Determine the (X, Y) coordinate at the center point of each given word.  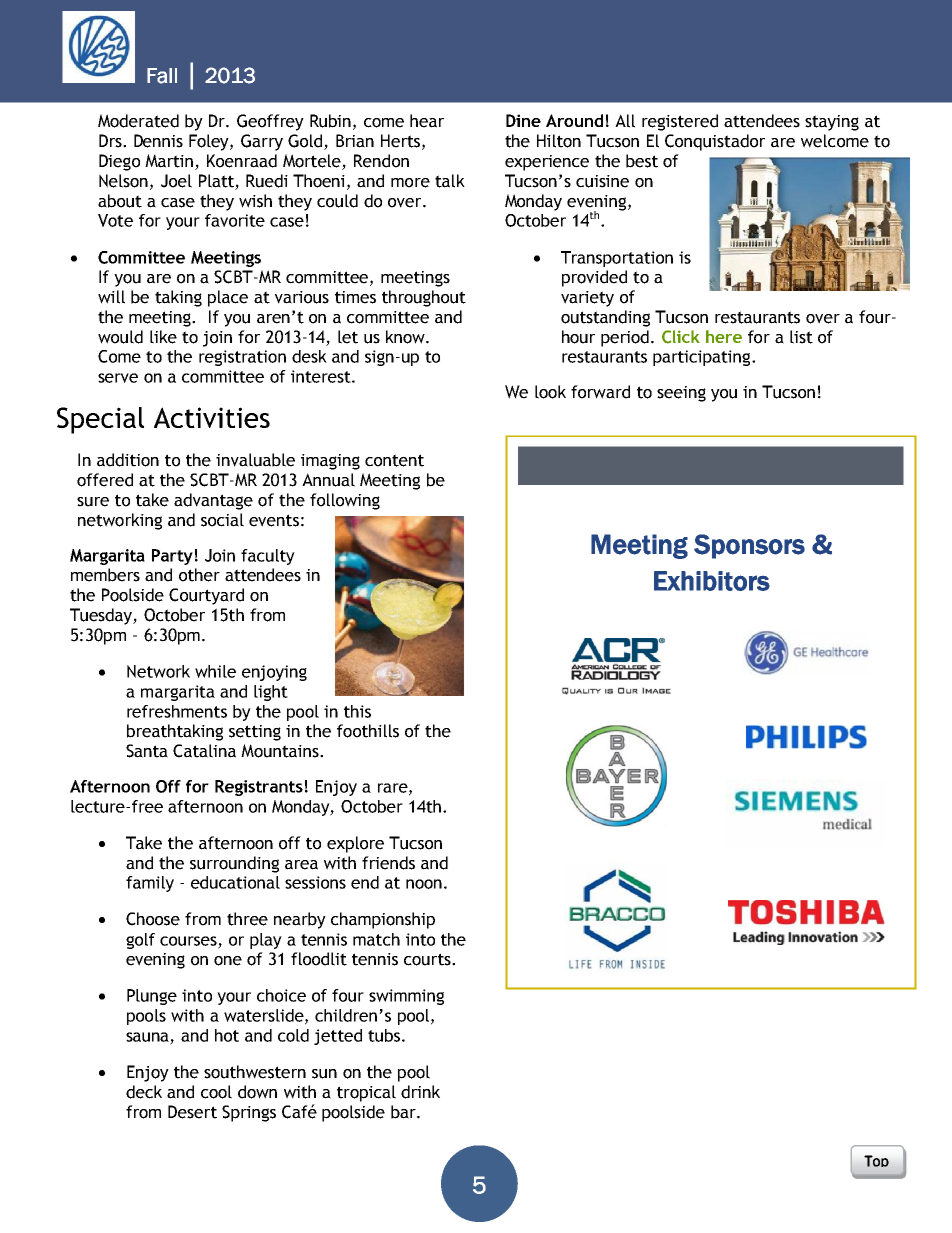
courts (428, 959)
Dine (523, 120)
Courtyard (206, 596)
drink (420, 1092)
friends (388, 863)
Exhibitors (712, 581)
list (801, 337)
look (550, 392)
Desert (192, 1112)
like (163, 337)
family (150, 884)
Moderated (138, 121)
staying (832, 123)
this (357, 711)
